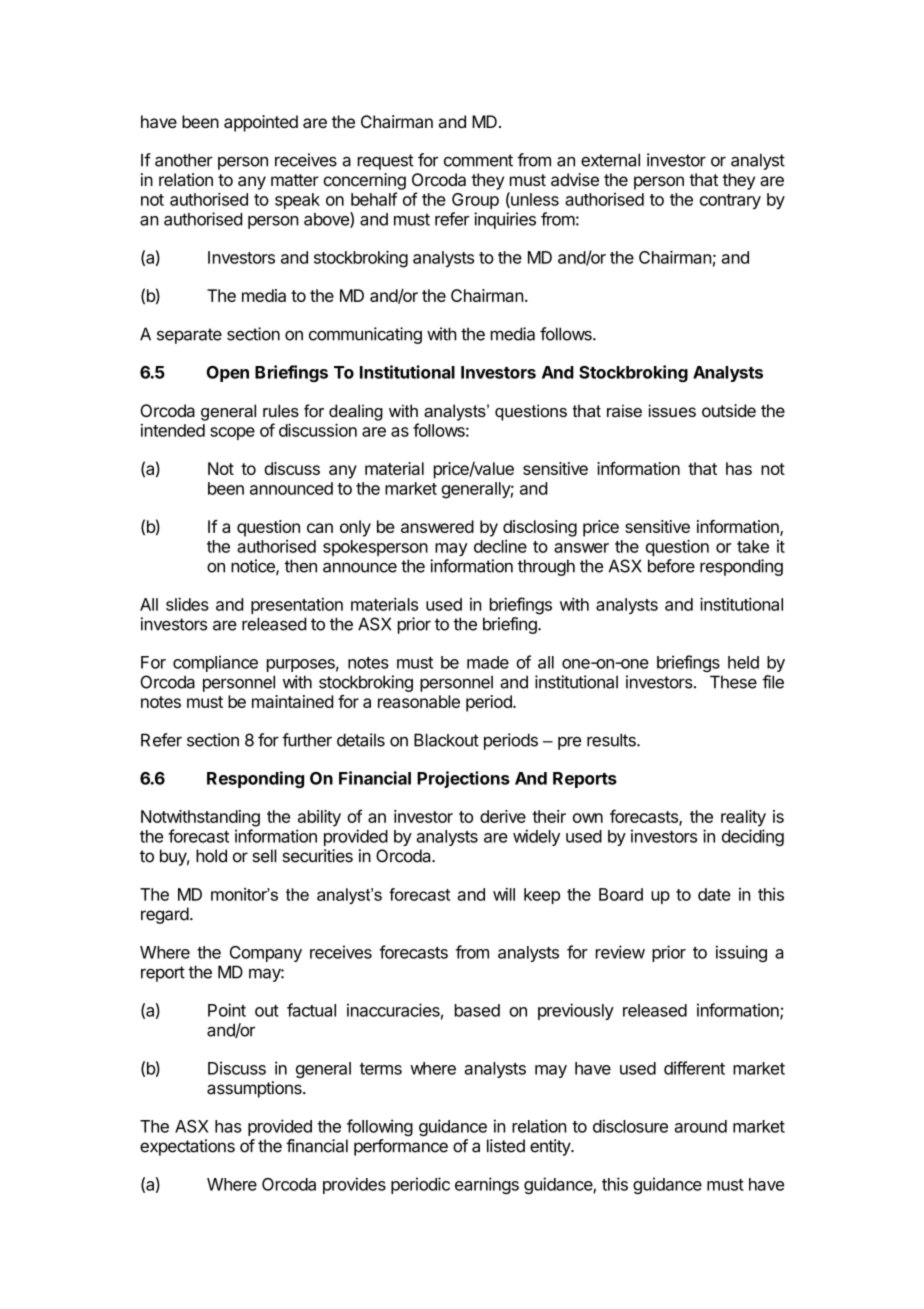  I want to click on These, so click(733, 682).
